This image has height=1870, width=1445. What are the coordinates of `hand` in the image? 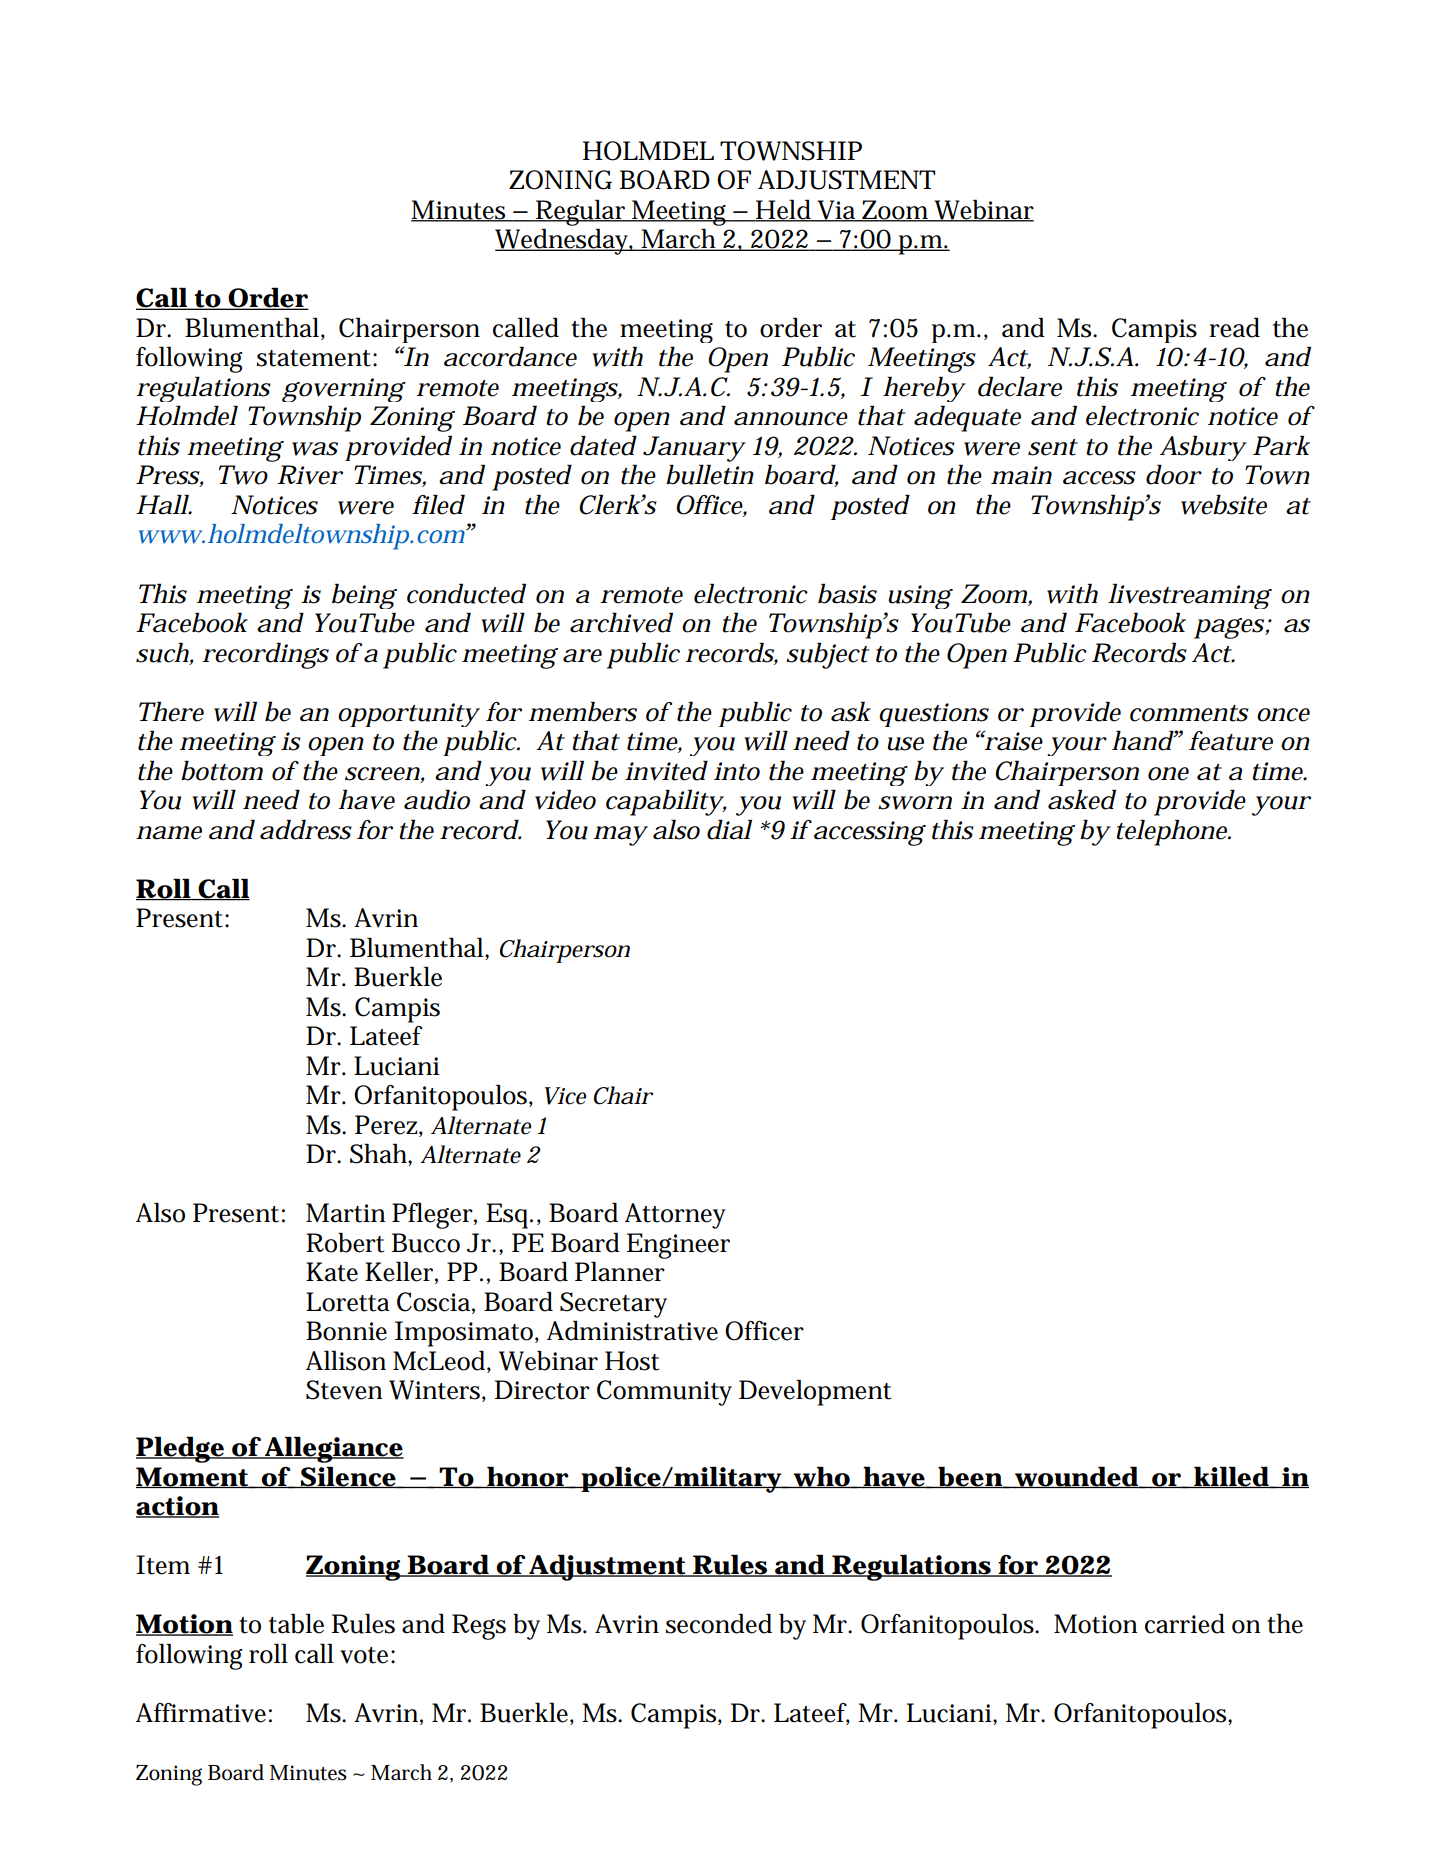 It's located at (1143, 740).
